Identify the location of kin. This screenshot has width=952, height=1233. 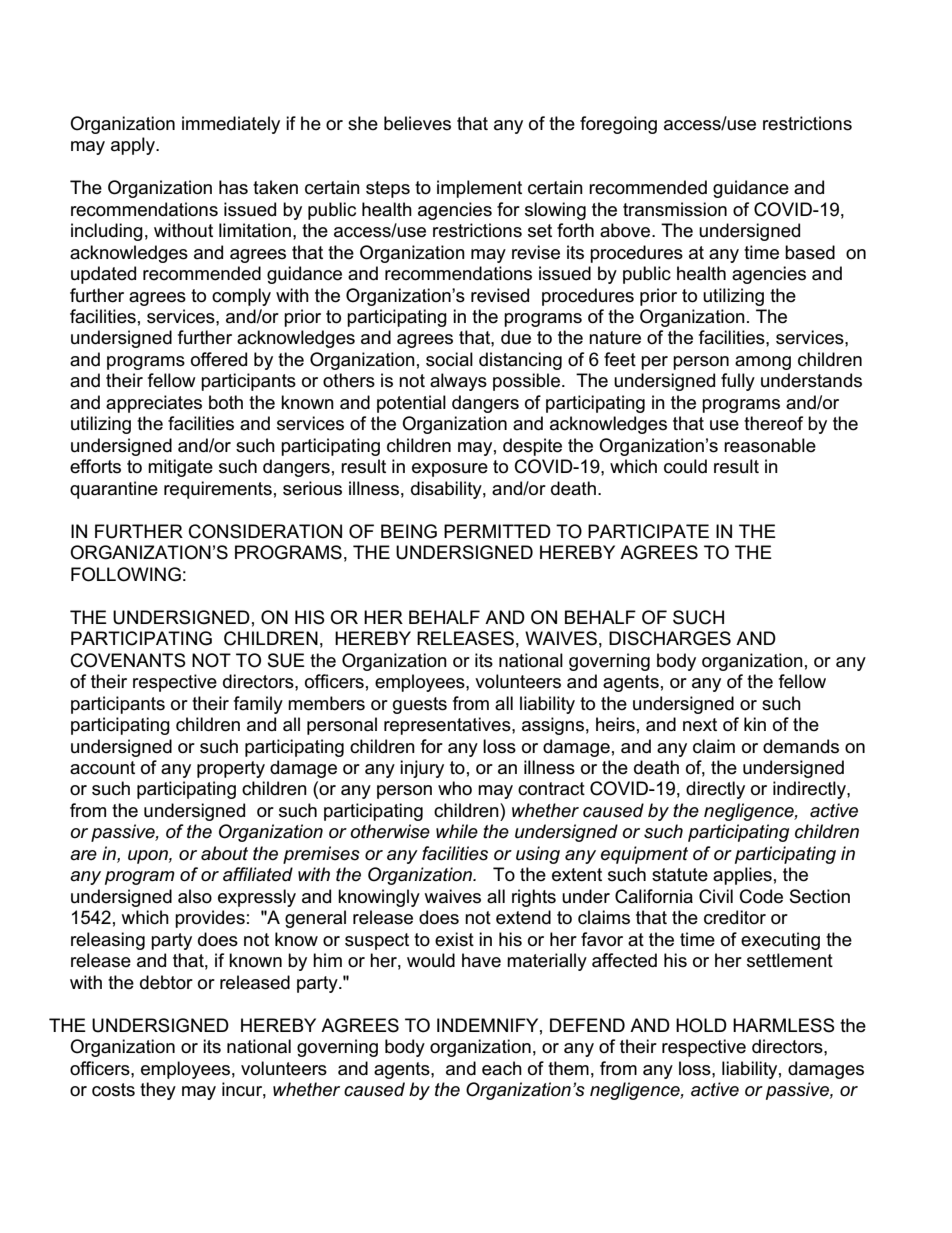
(755, 724).
